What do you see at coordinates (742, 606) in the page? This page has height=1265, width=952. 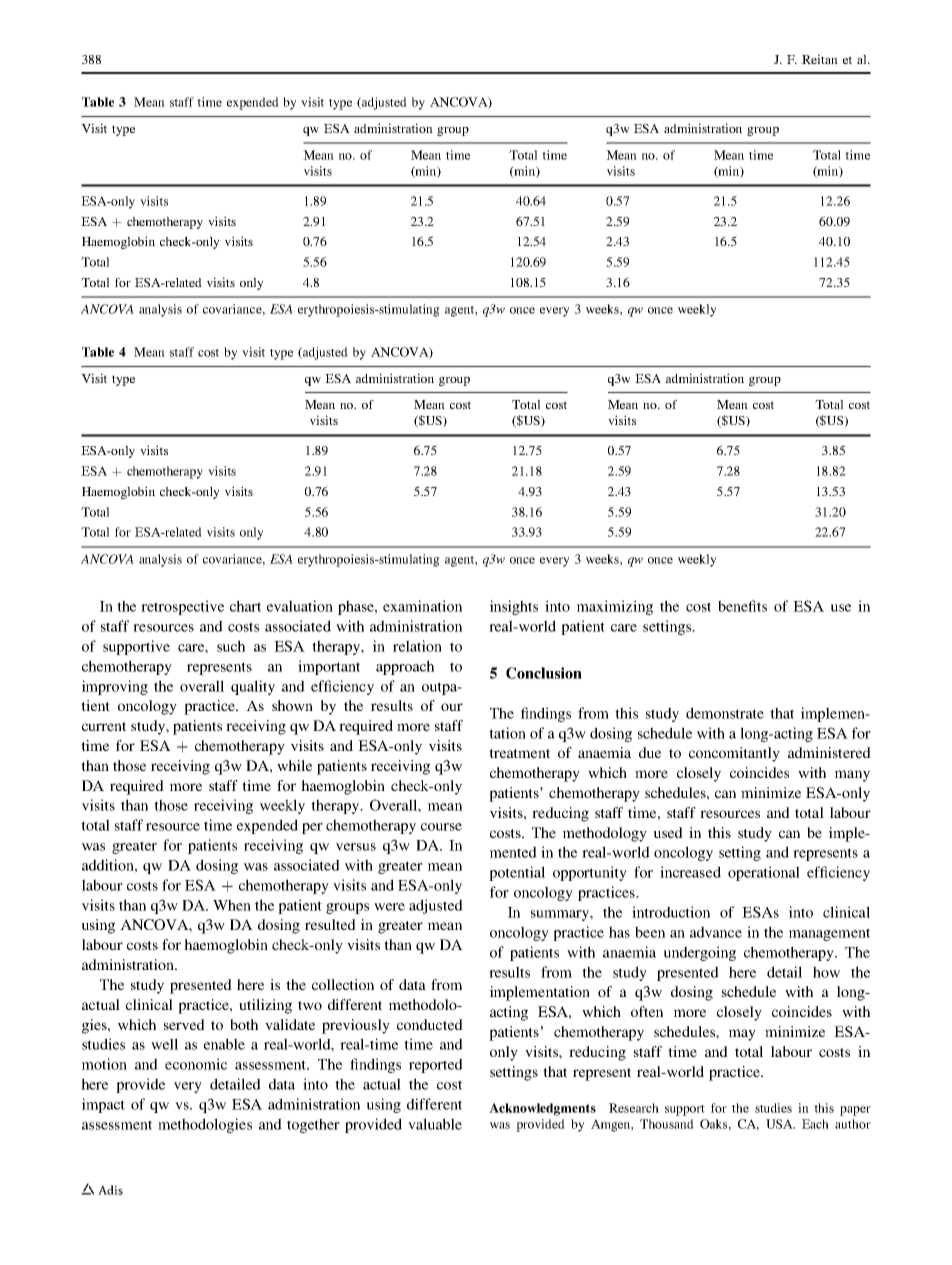 I see `benefits` at bounding box center [742, 606].
